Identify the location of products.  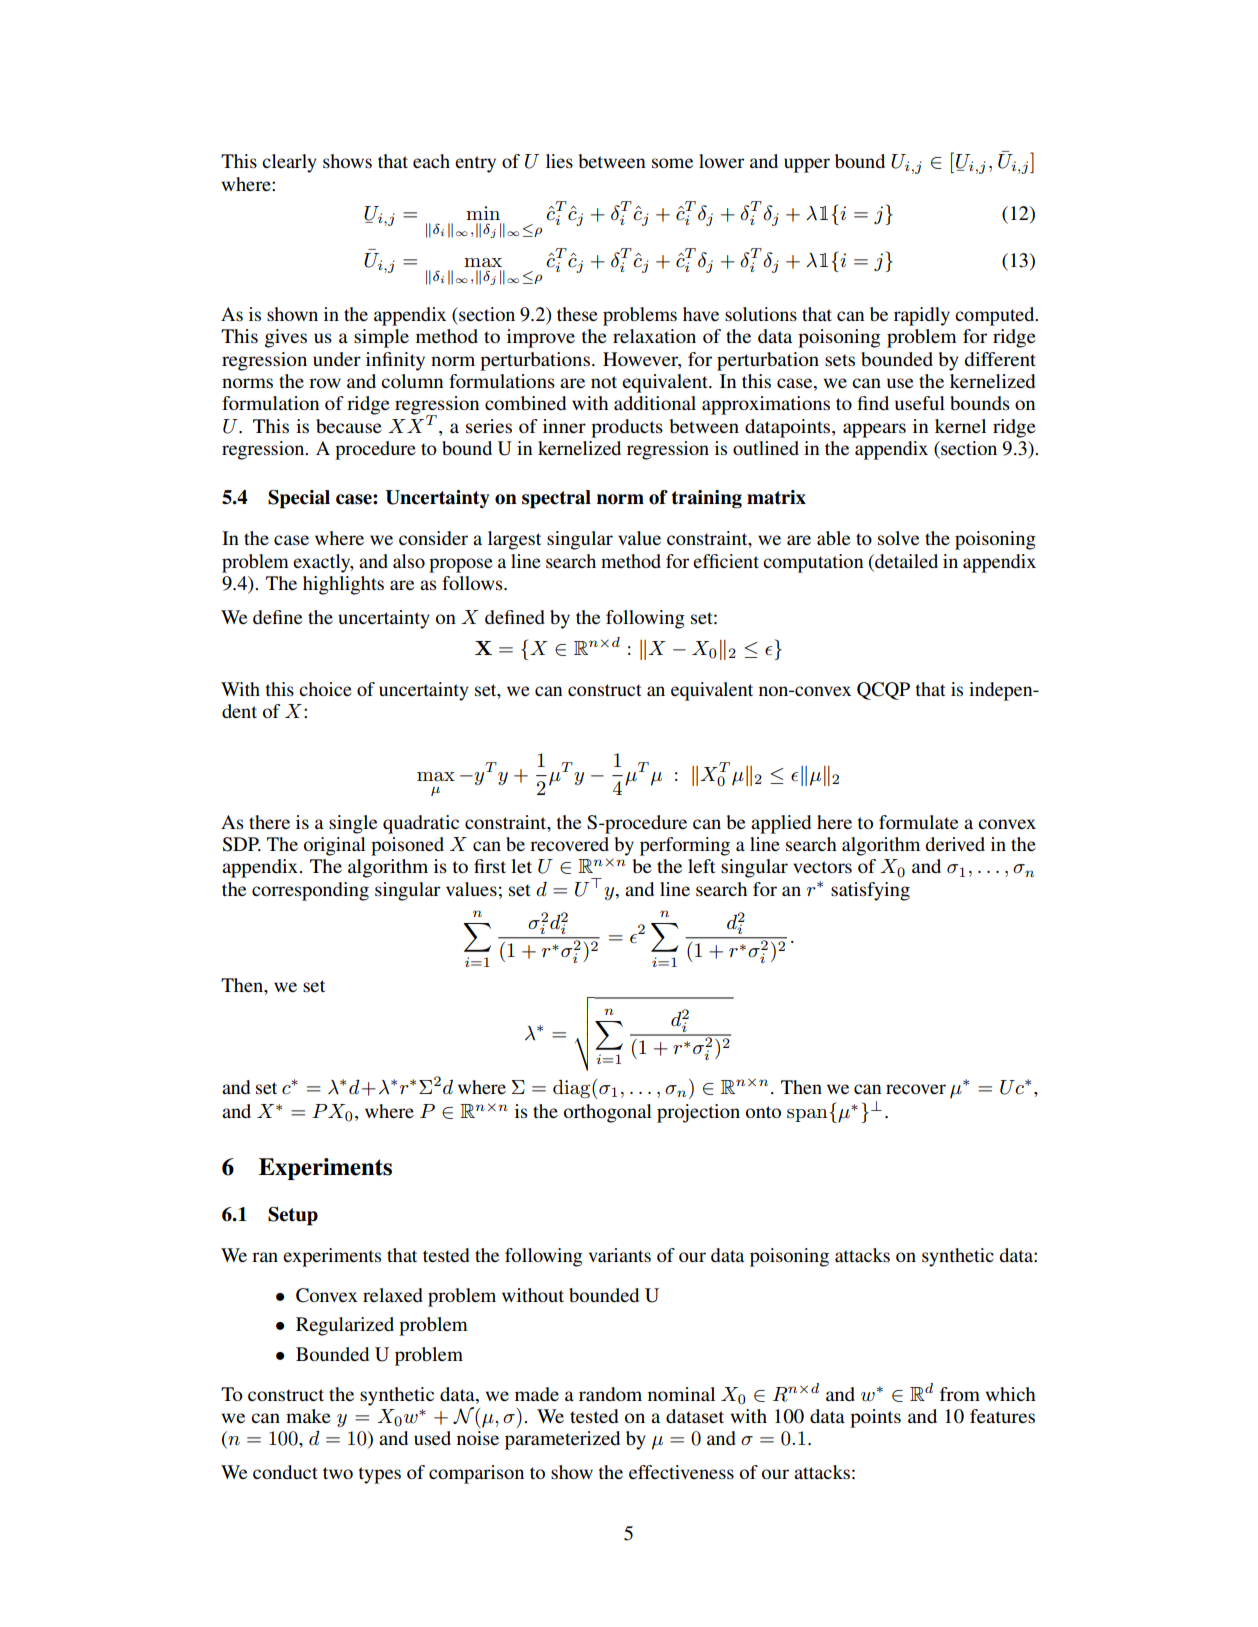
(627, 428).
